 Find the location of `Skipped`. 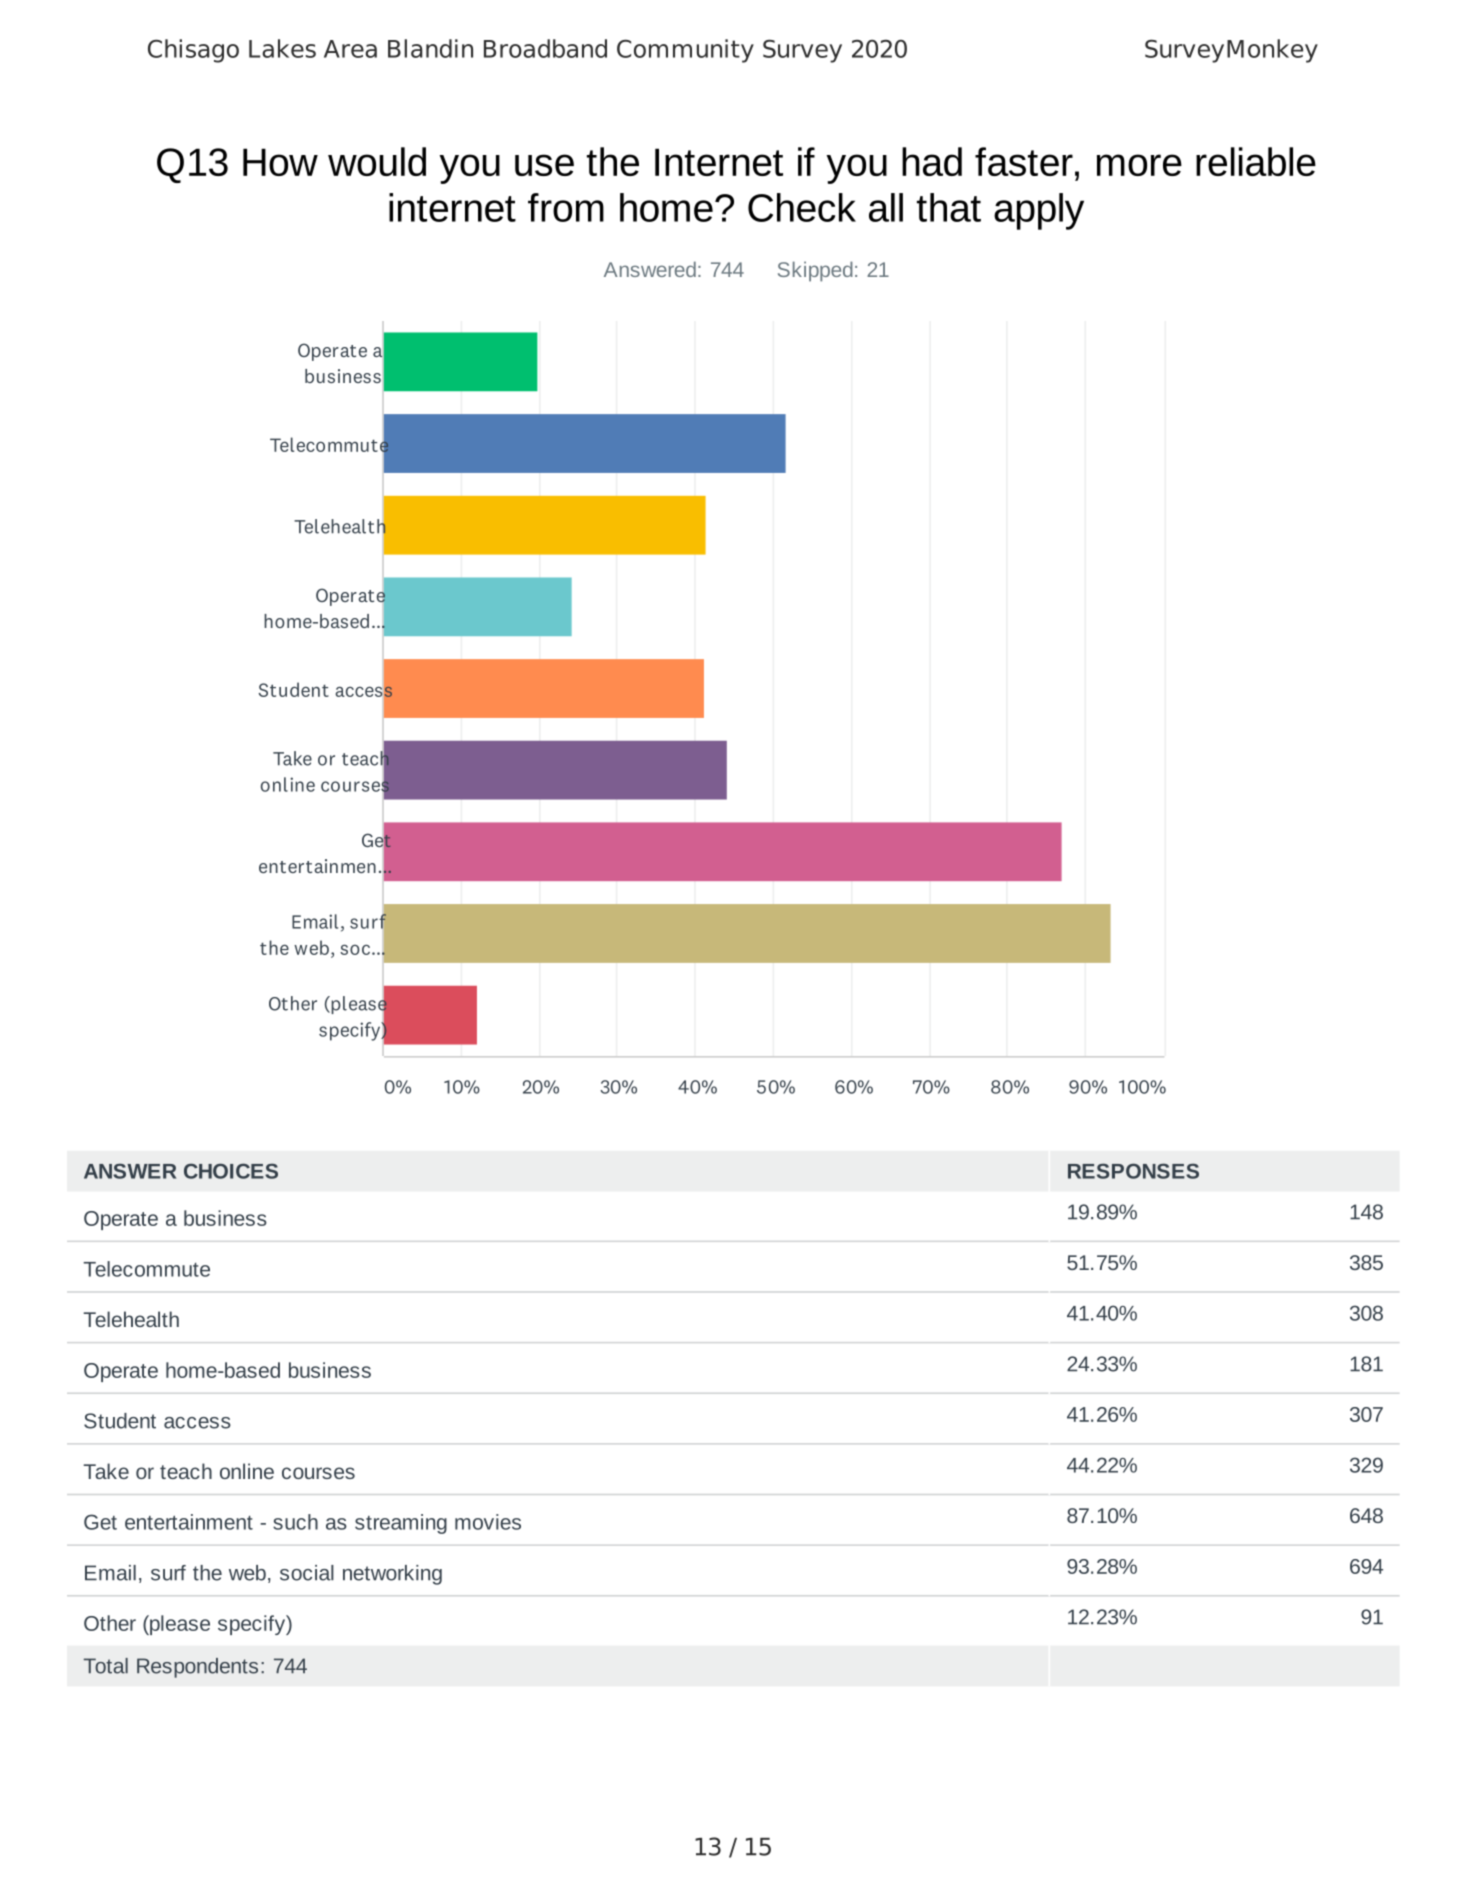

Skipped is located at coordinates (815, 271).
